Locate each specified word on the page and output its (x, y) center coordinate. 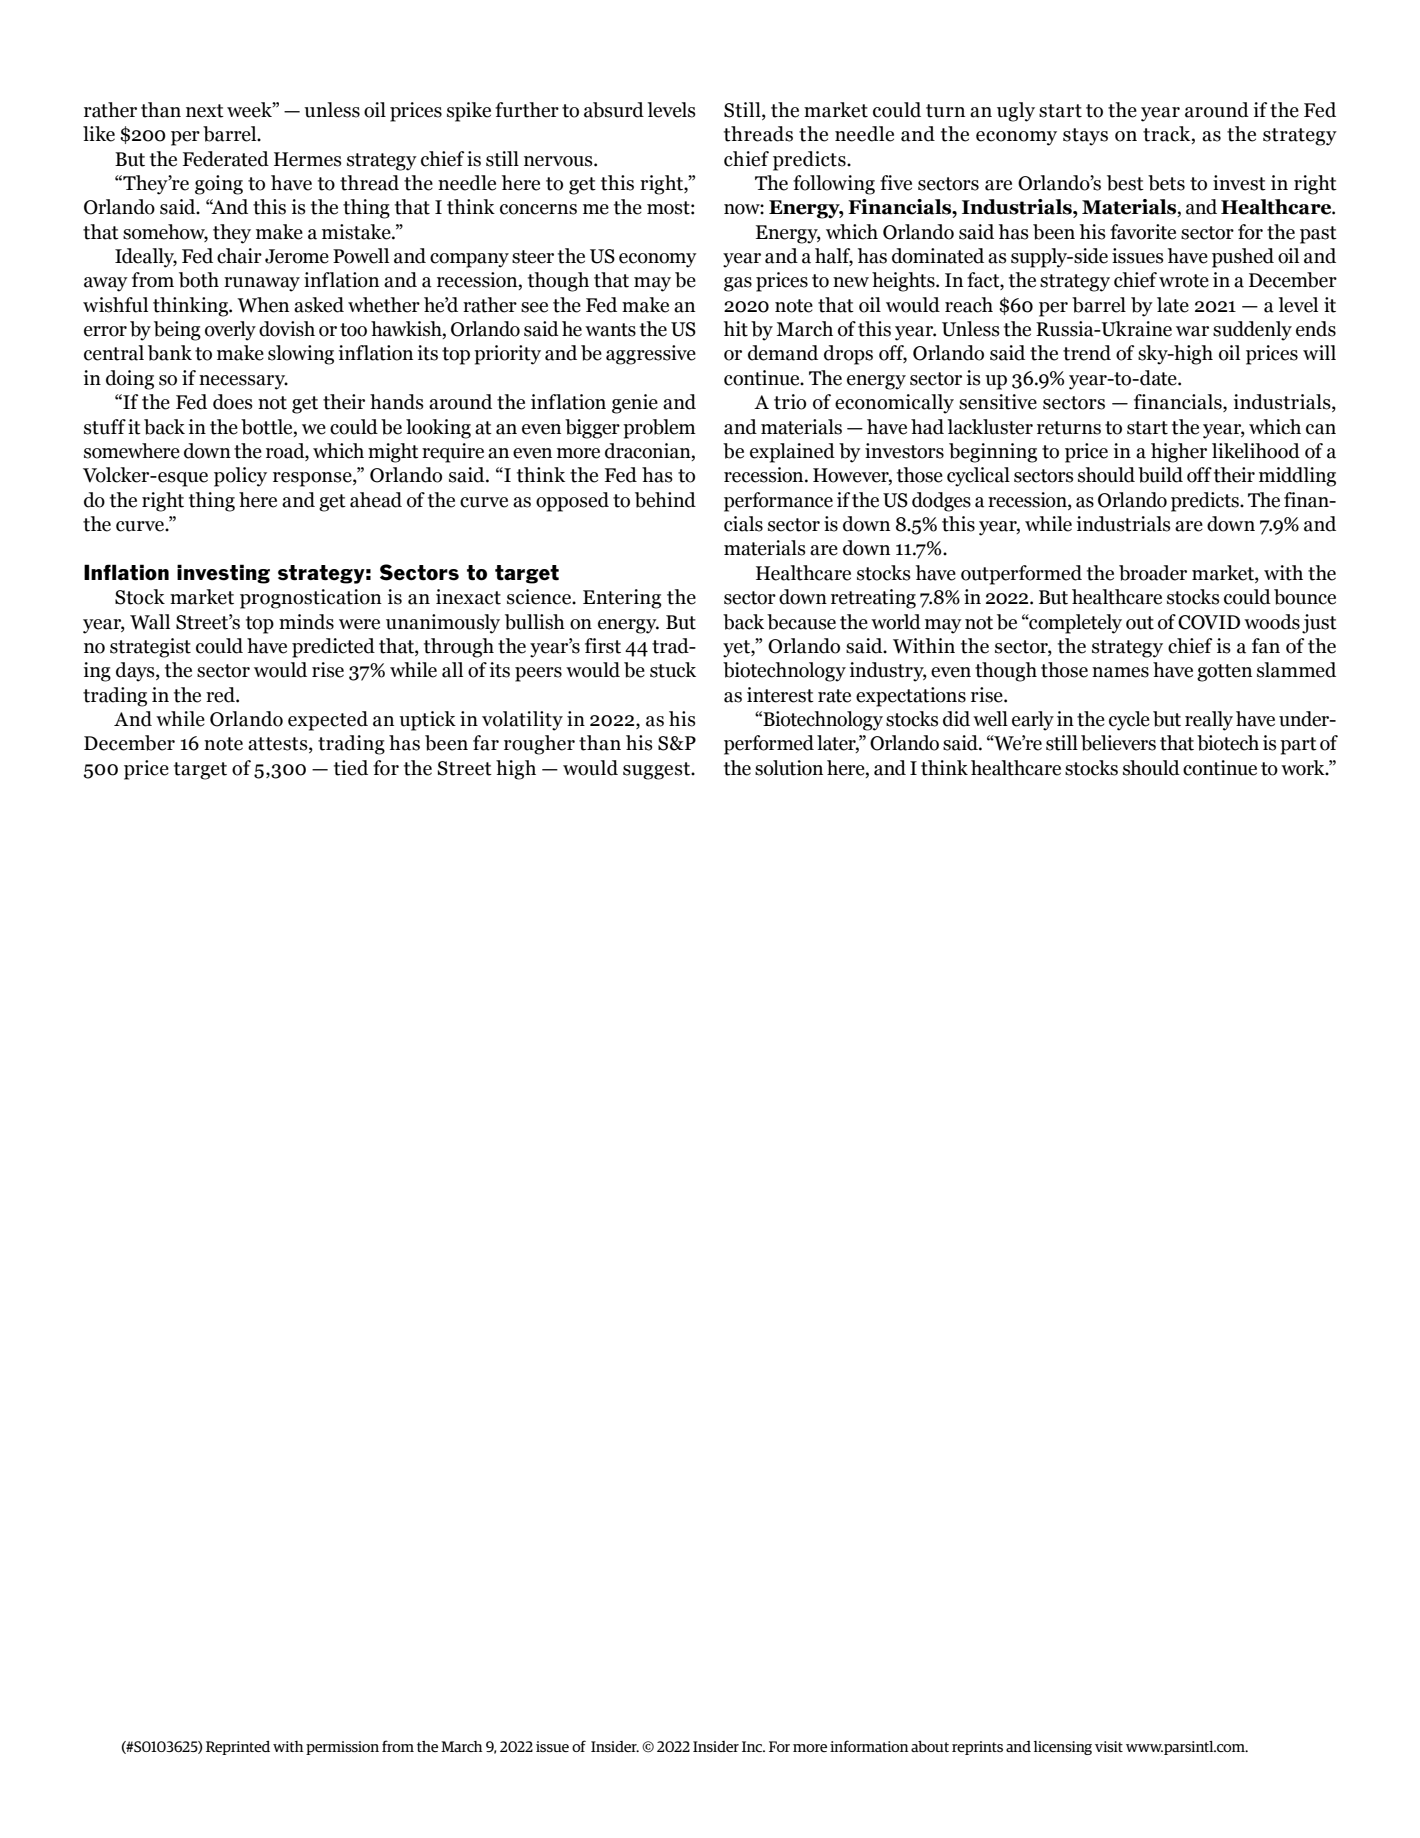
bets (1166, 183)
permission (342, 1748)
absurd (614, 110)
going (219, 185)
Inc (753, 1746)
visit (1109, 1746)
